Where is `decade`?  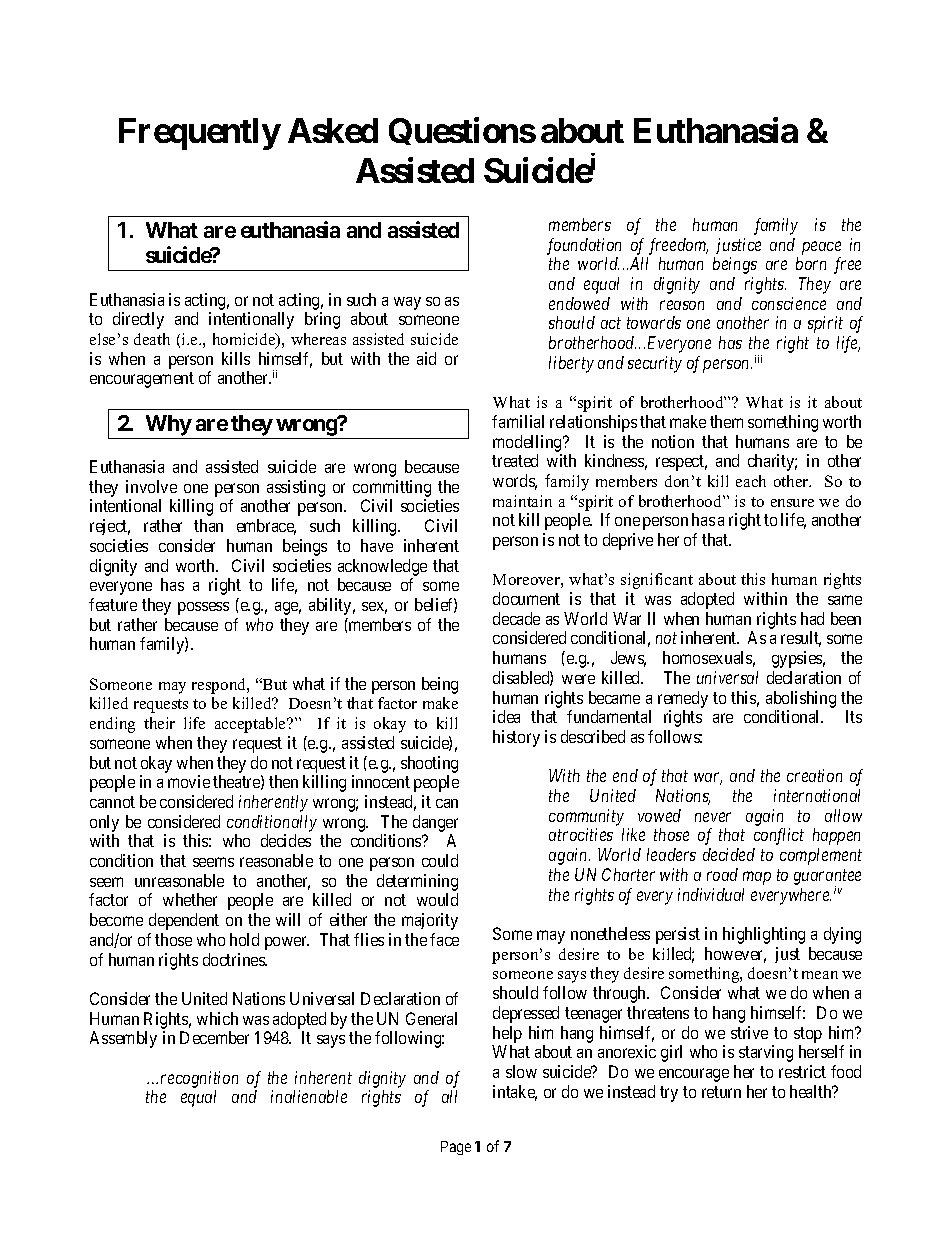
decade is located at coordinates (516, 618).
